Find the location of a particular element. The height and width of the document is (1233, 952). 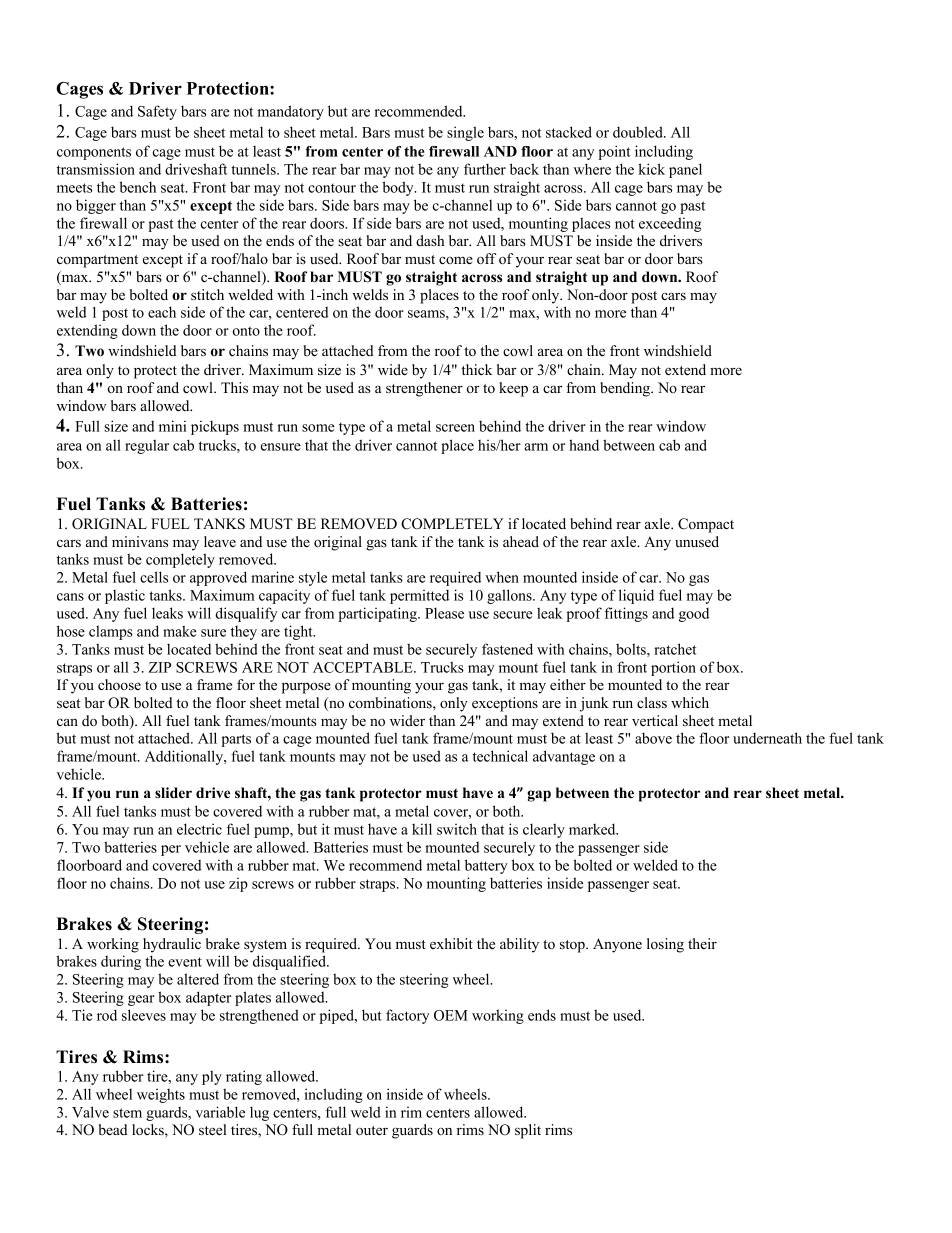

kill is located at coordinates (422, 829).
